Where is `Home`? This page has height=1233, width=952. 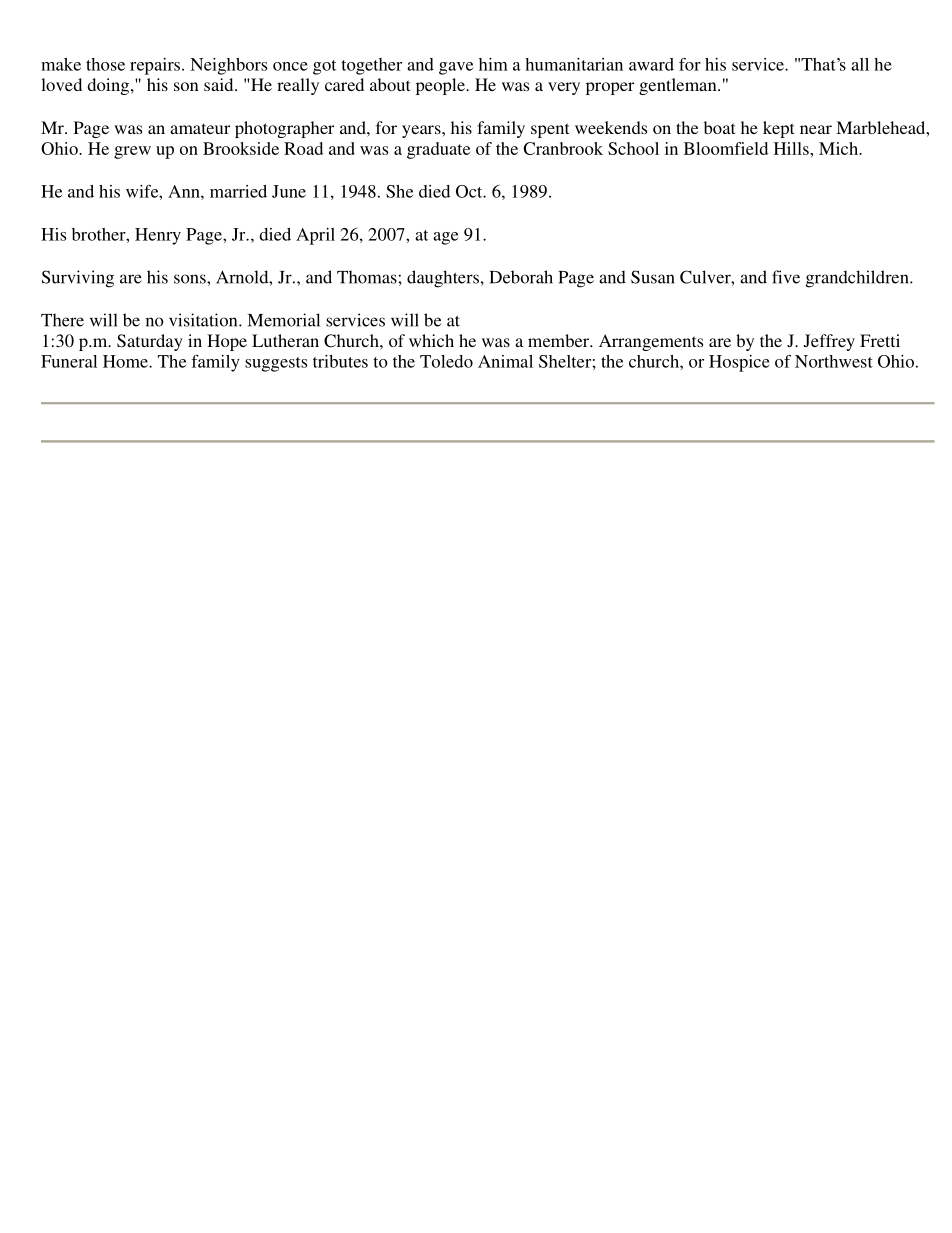 Home is located at coordinates (126, 361).
